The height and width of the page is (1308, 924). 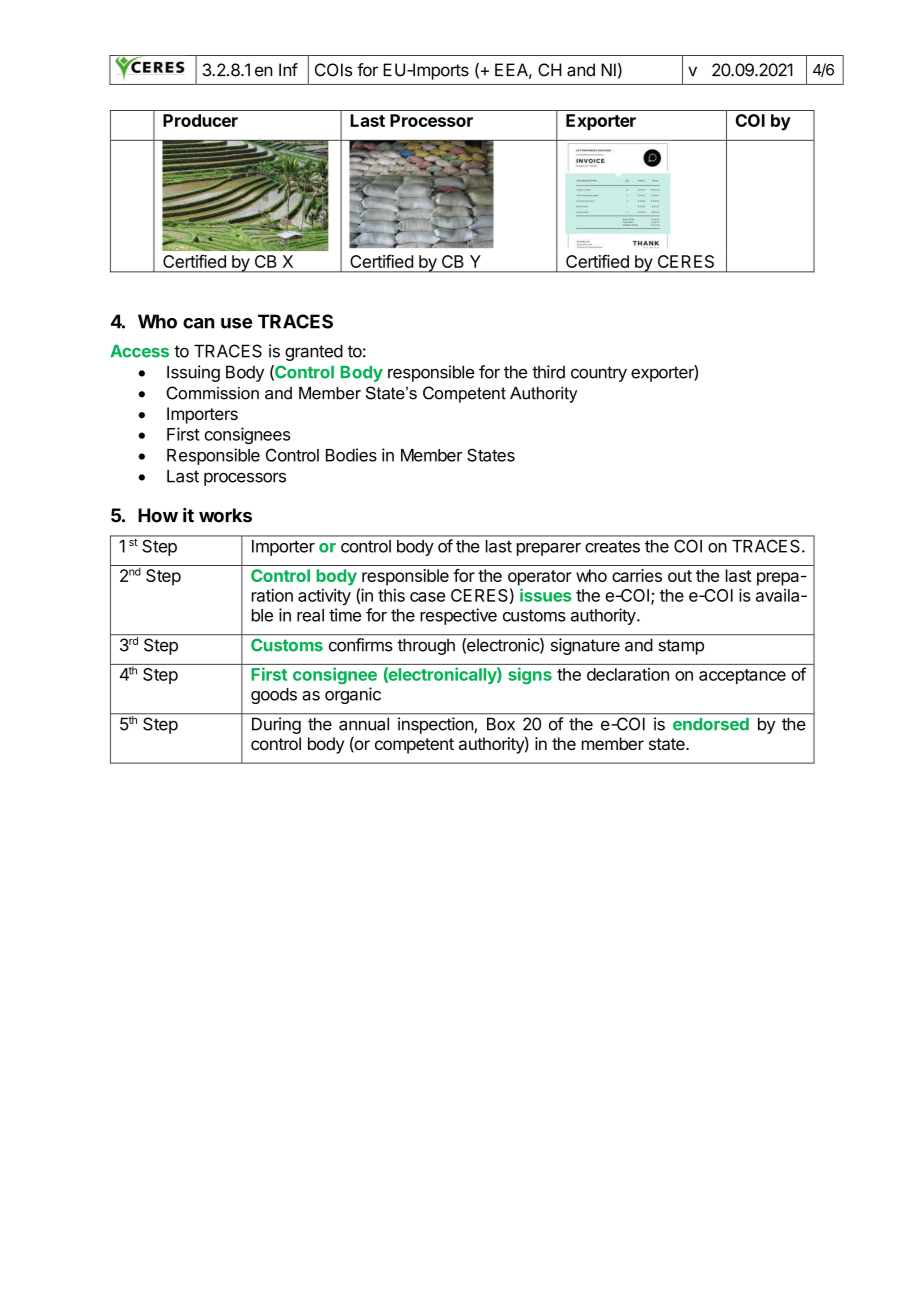 I want to click on Bodies, so click(x=351, y=455).
